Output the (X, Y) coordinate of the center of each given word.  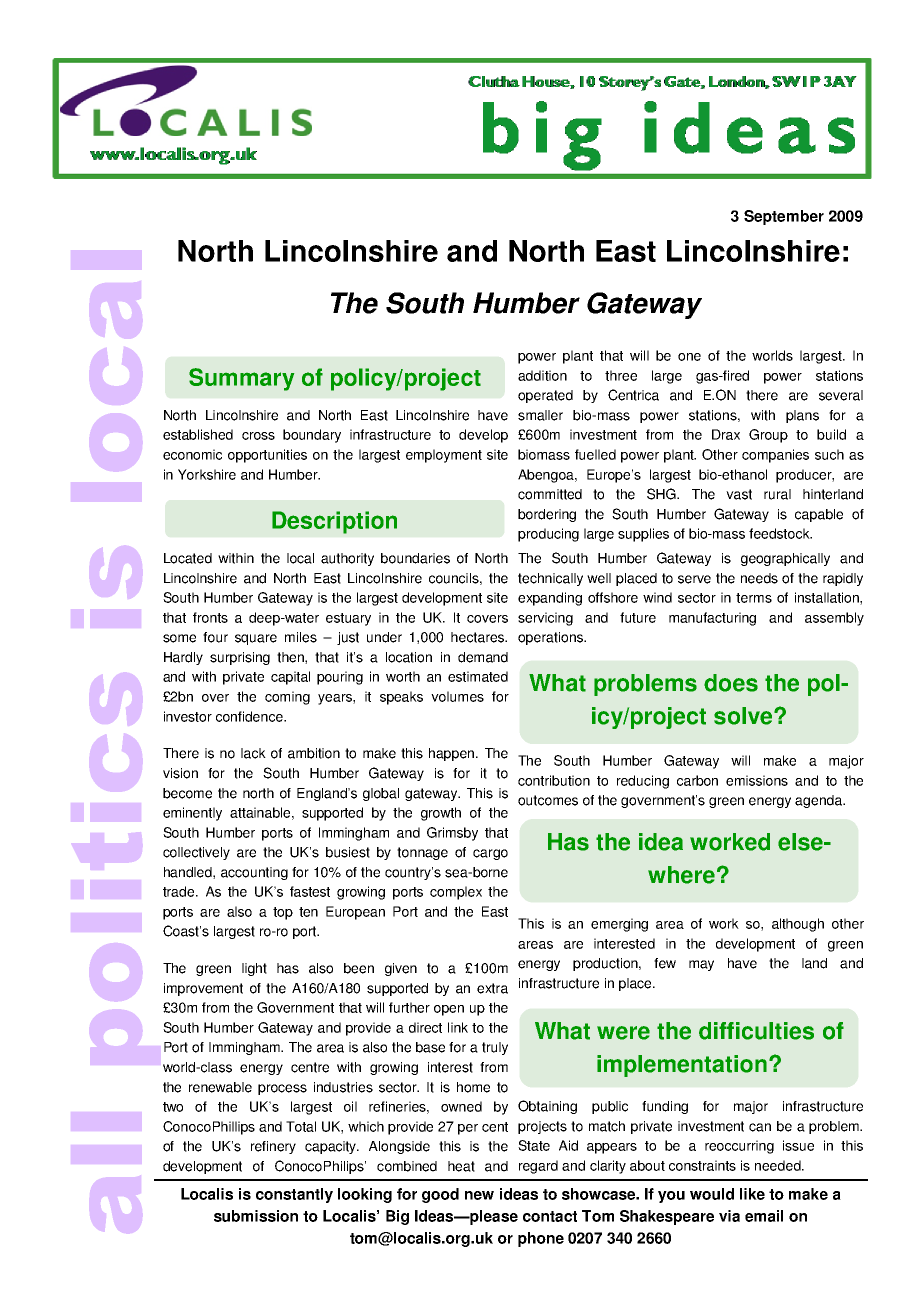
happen (453, 754)
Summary (241, 379)
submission (256, 1216)
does (731, 683)
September (784, 217)
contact (550, 1216)
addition (542, 375)
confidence (250, 716)
